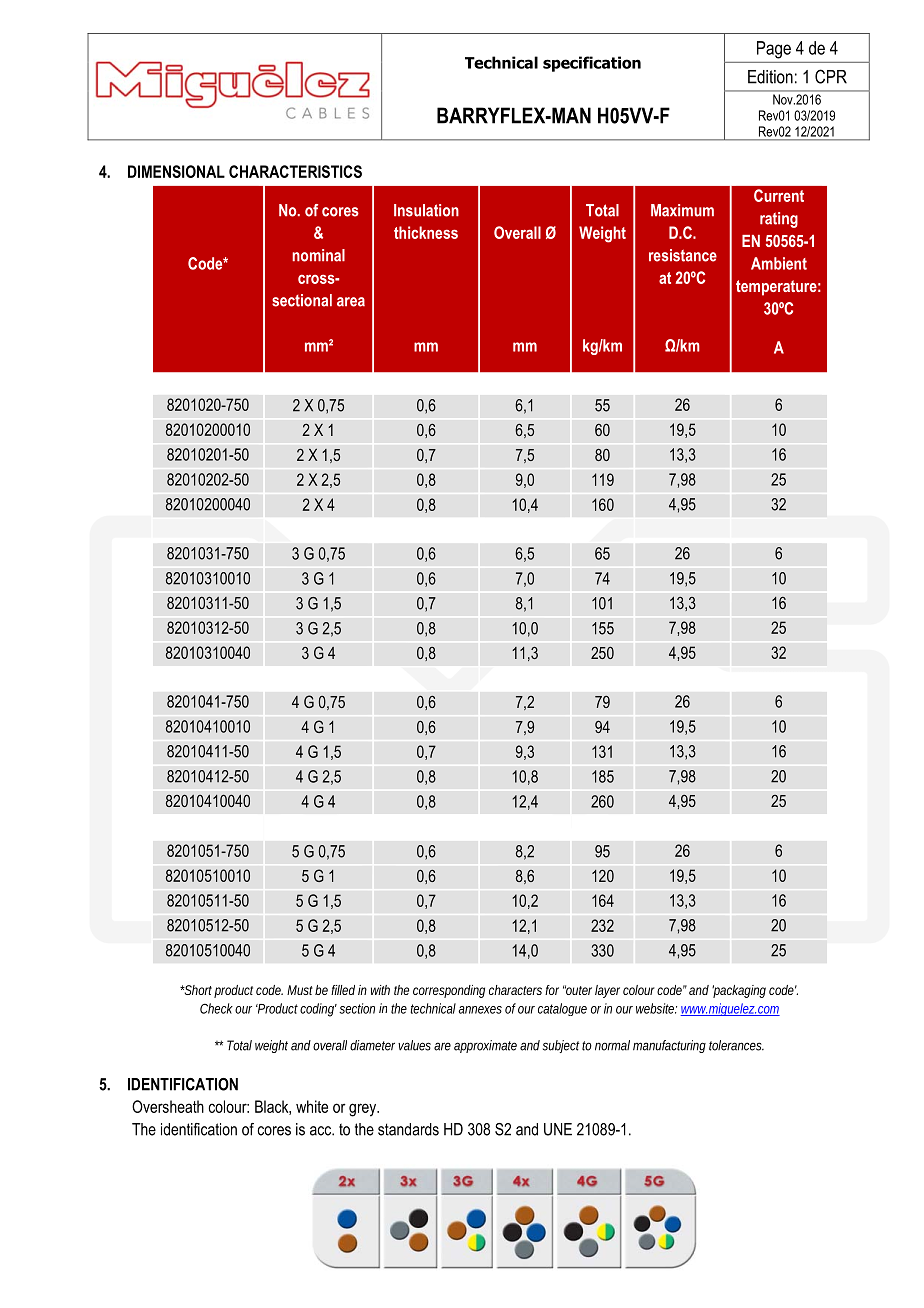 This screenshot has width=924, height=1308. What do you see at coordinates (770, 77) in the screenshot?
I see `Edition` at bounding box center [770, 77].
